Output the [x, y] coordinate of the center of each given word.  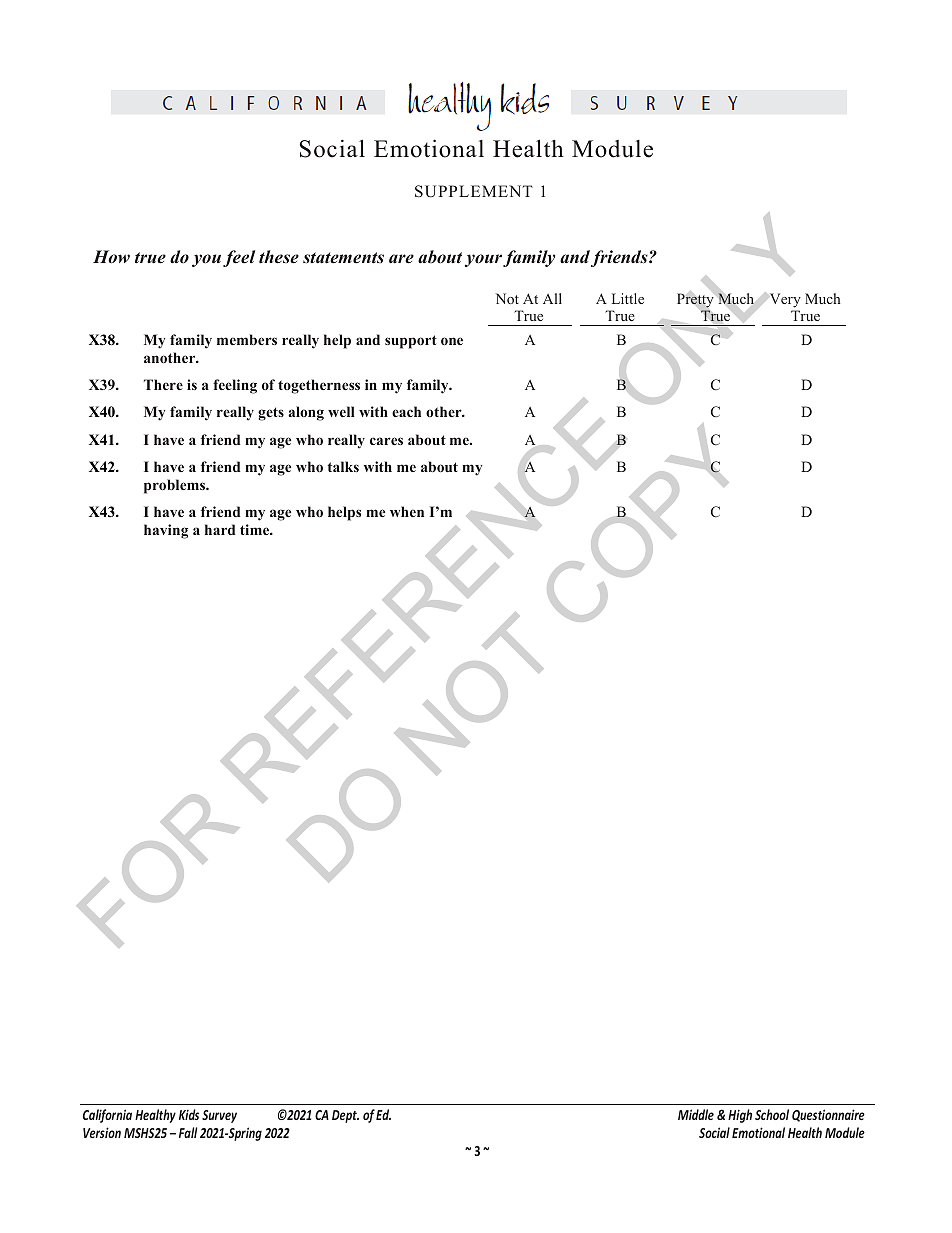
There [163, 384]
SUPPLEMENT [474, 191]
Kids [189, 1114]
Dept [345, 1116]
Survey [219, 1116]
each [406, 411]
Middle [696, 1114]
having [166, 531]
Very [785, 300]
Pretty [695, 300]
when [407, 511]
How [111, 257]
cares [386, 441]
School [772, 1114]
